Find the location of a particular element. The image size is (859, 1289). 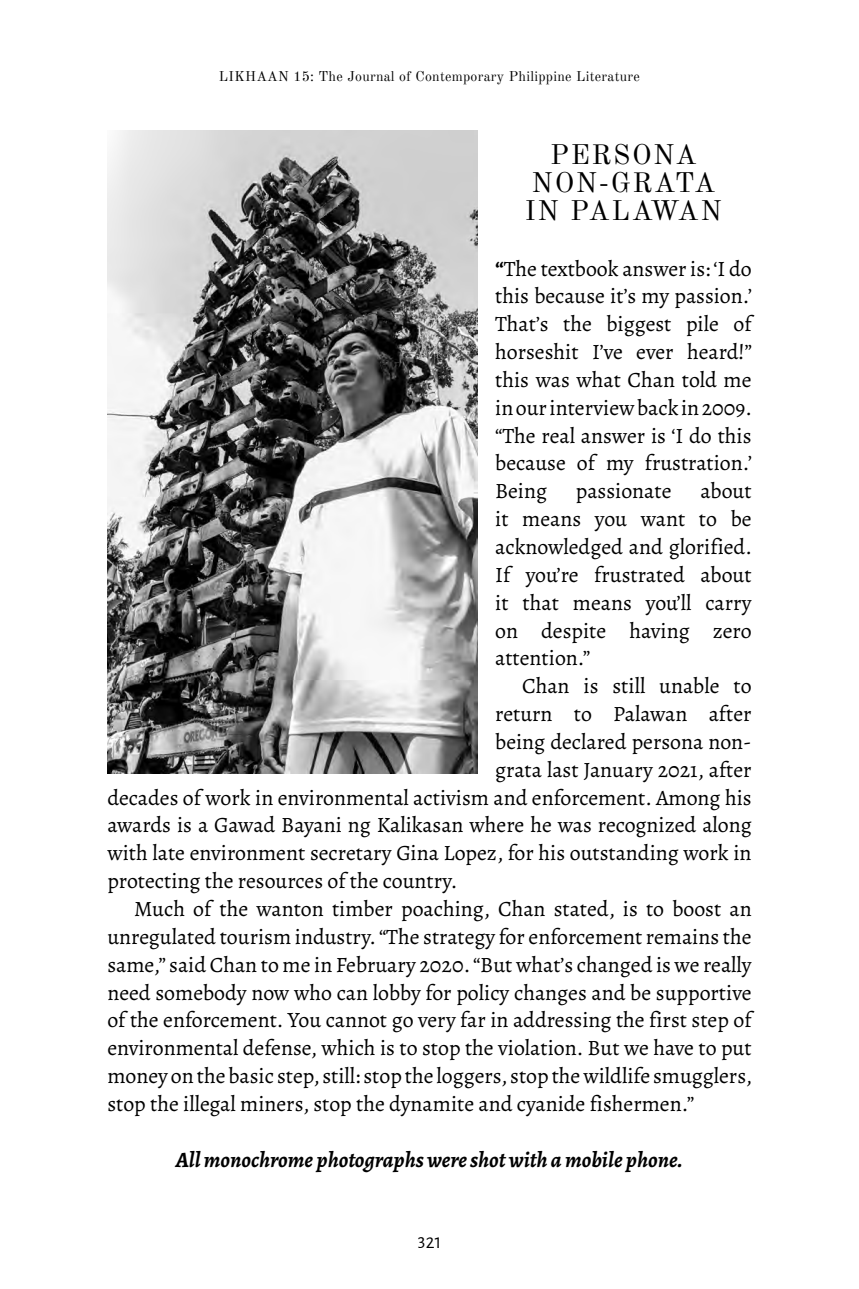

attention is located at coordinates (537, 658).
